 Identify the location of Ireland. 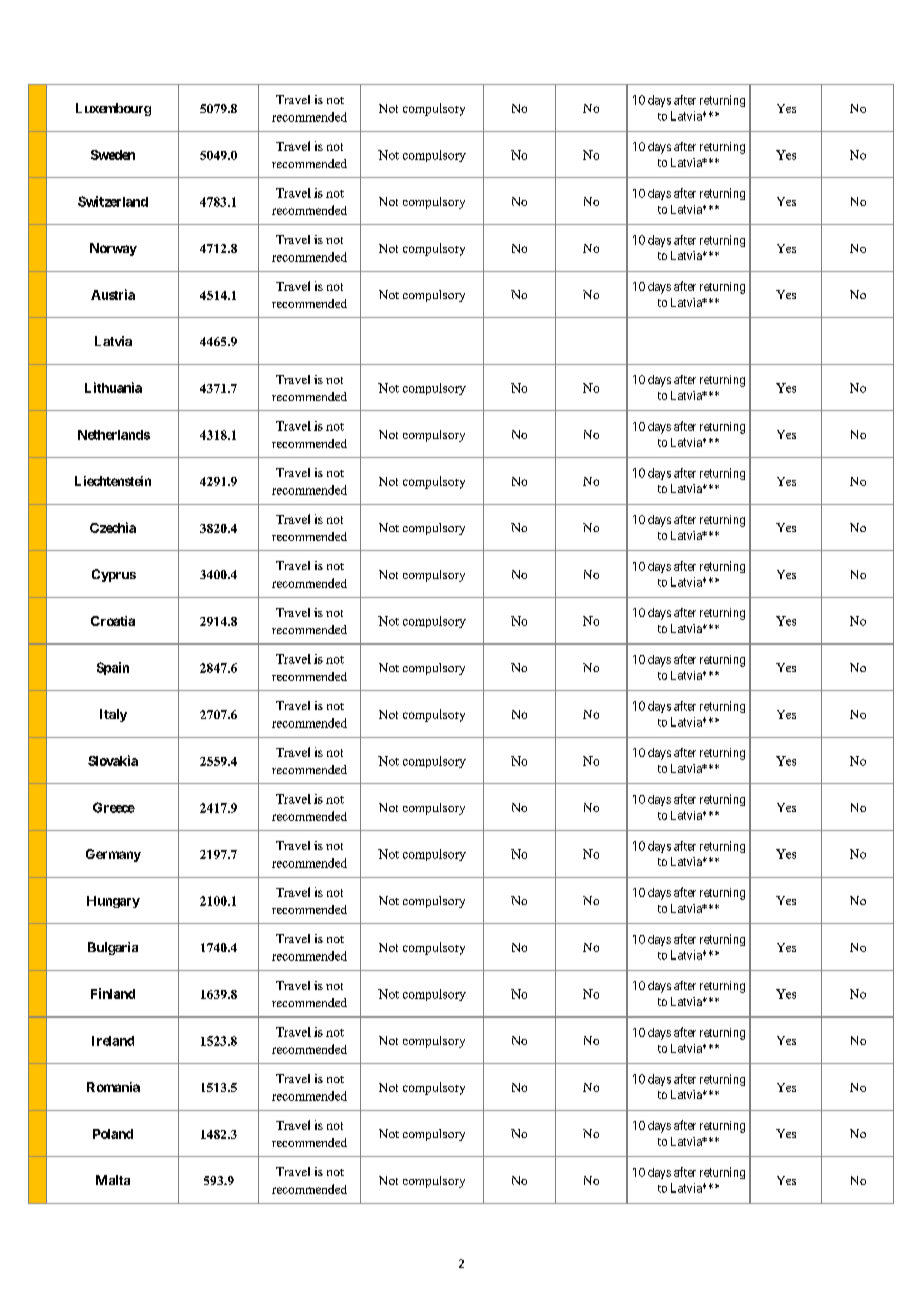
(113, 1041).
